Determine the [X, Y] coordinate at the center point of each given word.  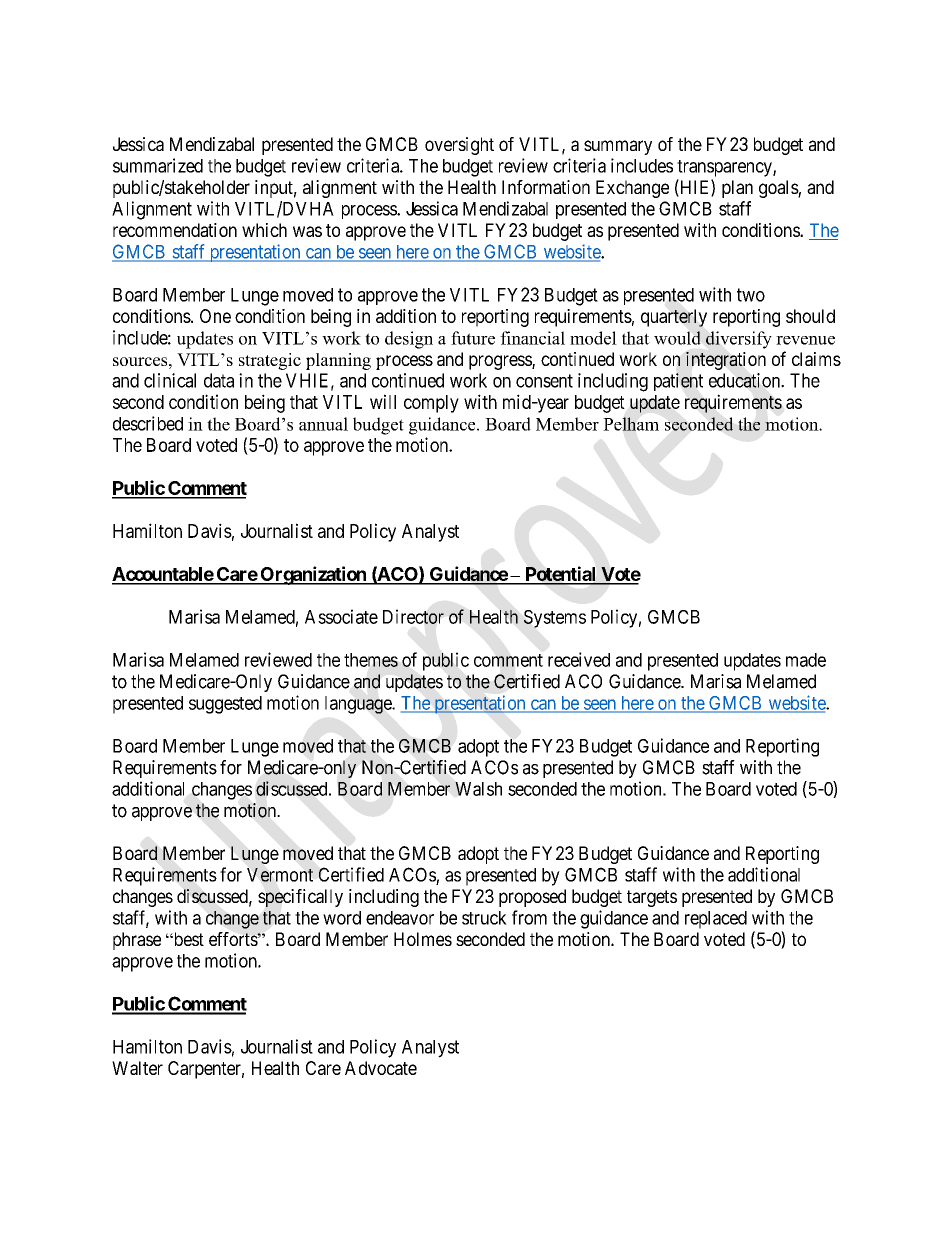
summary [618, 147]
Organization [313, 575]
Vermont [280, 875]
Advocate [381, 1068]
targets [652, 898]
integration [726, 361]
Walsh [478, 789]
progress [501, 362]
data [219, 380]
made [806, 660]
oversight [459, 146]
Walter [137, 1068]
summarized [158, 165]
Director [413, 616]
